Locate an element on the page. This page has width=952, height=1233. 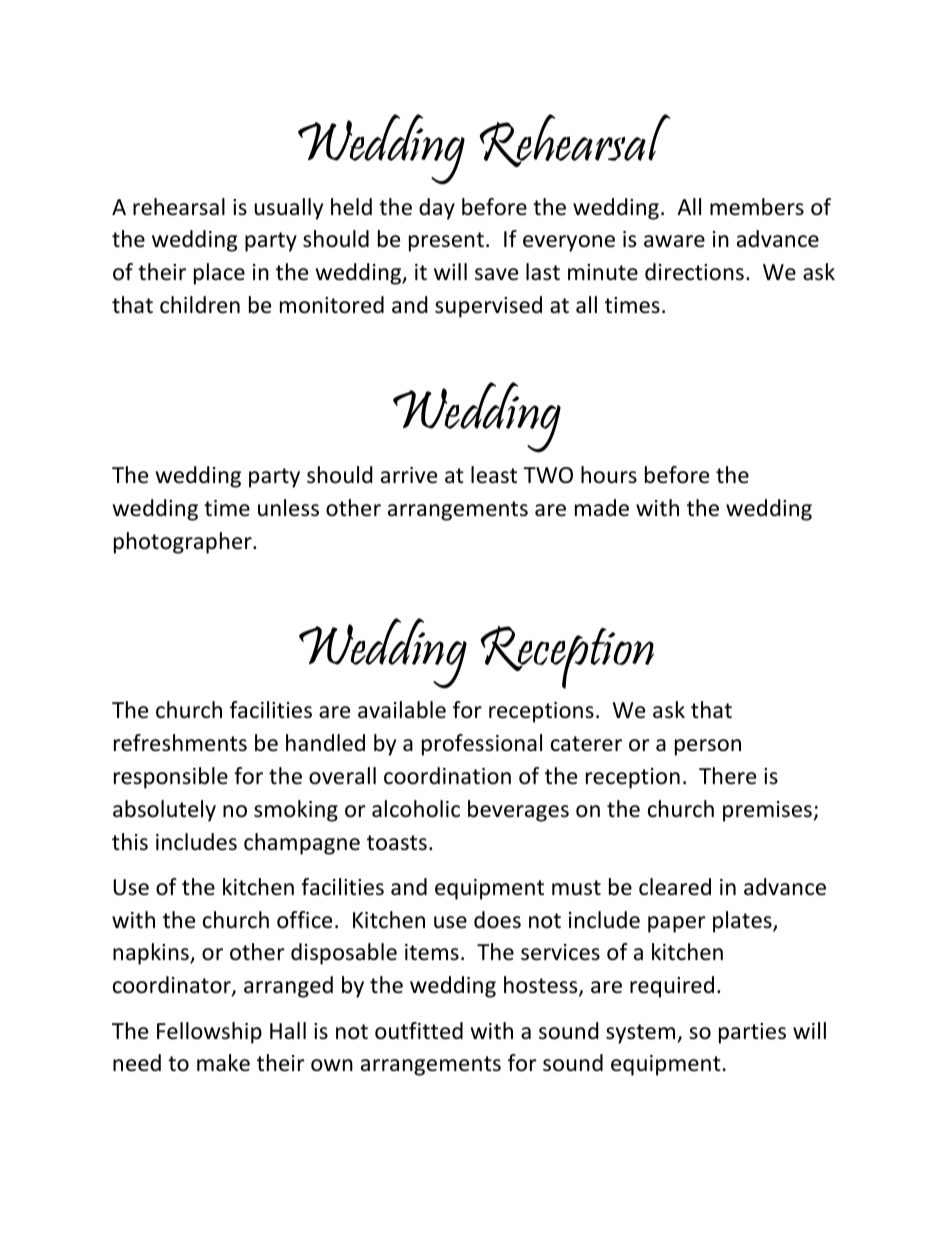
present is located at coordinates (446, 242).
